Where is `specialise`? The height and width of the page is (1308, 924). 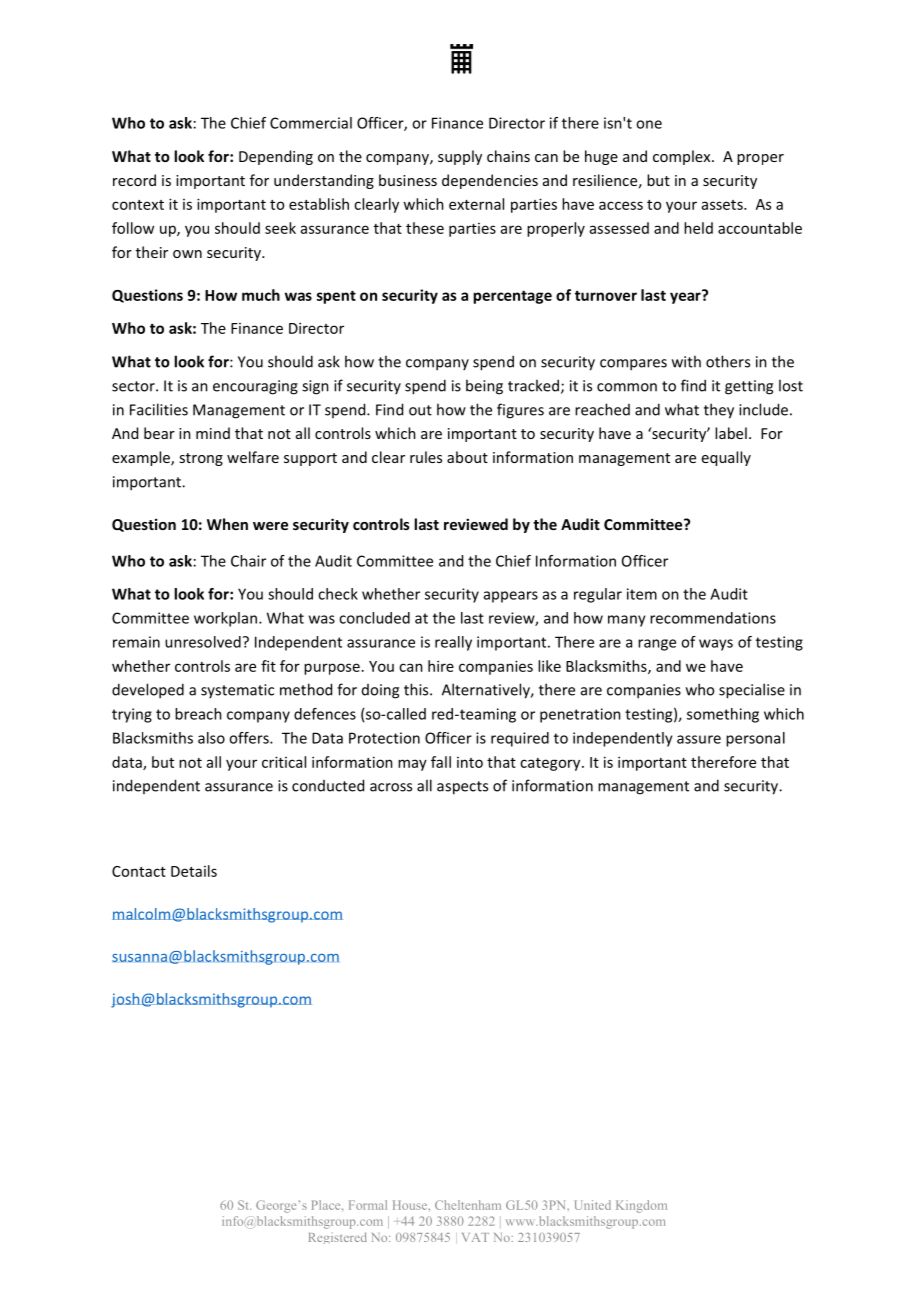 specialise is located at coordinates (752, 691).
